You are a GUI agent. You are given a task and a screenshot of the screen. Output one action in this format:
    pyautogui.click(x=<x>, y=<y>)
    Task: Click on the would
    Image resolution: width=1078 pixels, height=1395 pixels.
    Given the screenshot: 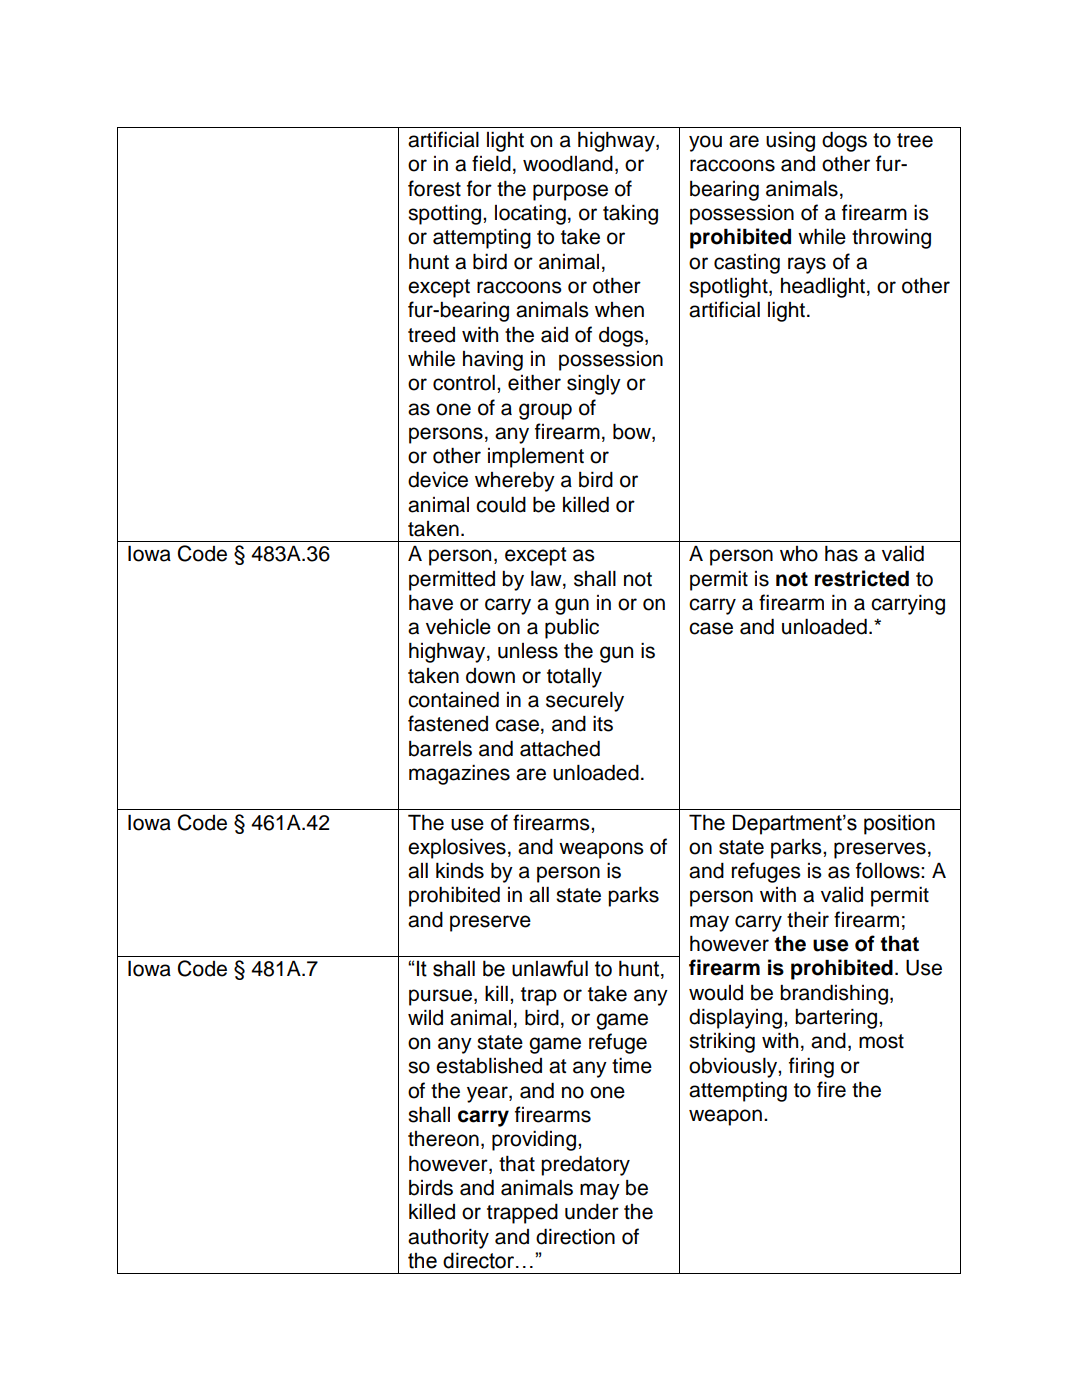 What is the action you would take?
    pyautogui.click(x=716, y=993)
